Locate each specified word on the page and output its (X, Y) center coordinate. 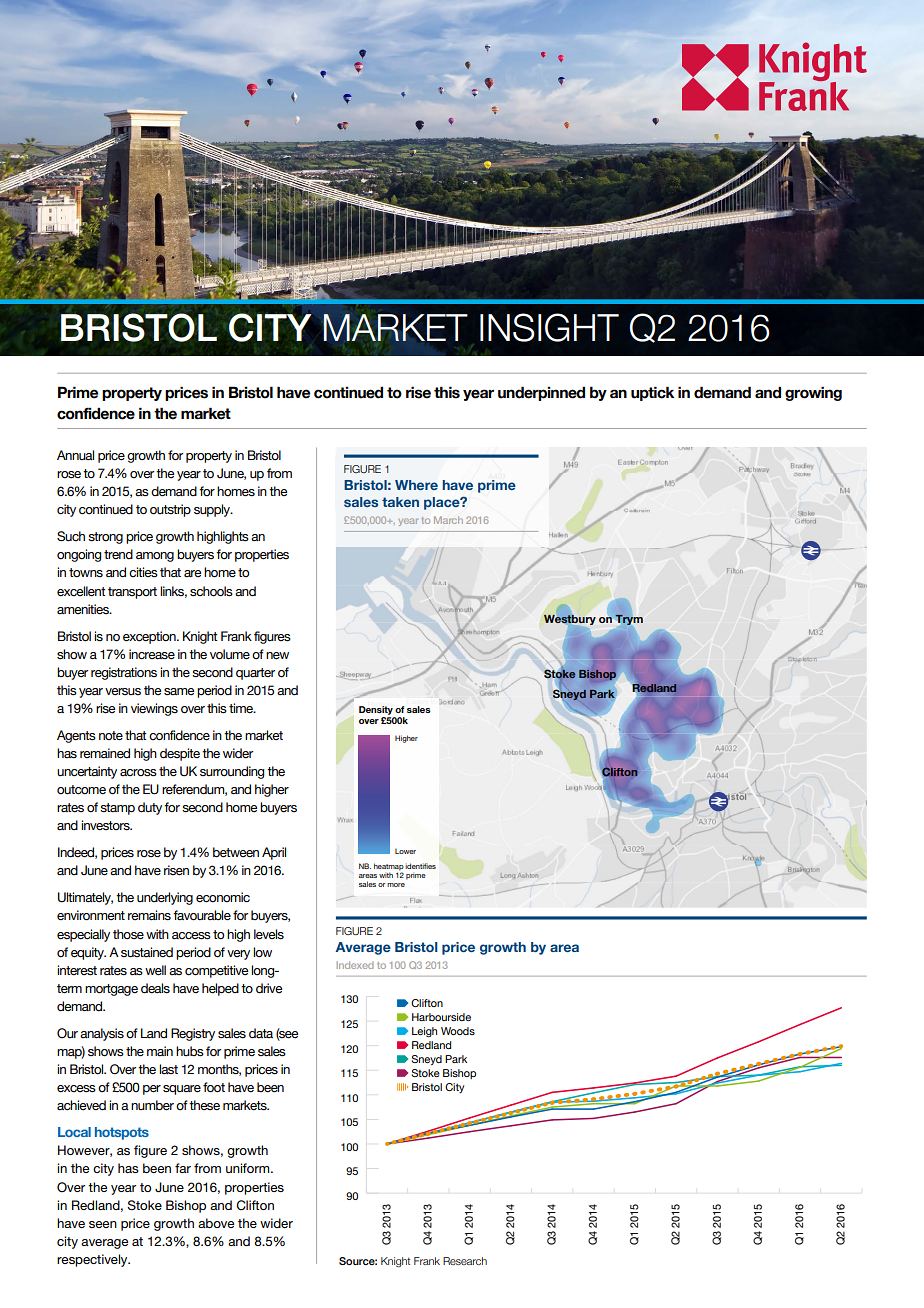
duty (150, 808)
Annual (75, 455)
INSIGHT (549, 327)
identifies (420, 866)
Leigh (424, 1032)
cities (143, 572)
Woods (458, 1031)
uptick (652, 393)
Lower (405, 851)
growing (813, 393)
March (448, 520)
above (216, 1223)
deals (155, 988)
